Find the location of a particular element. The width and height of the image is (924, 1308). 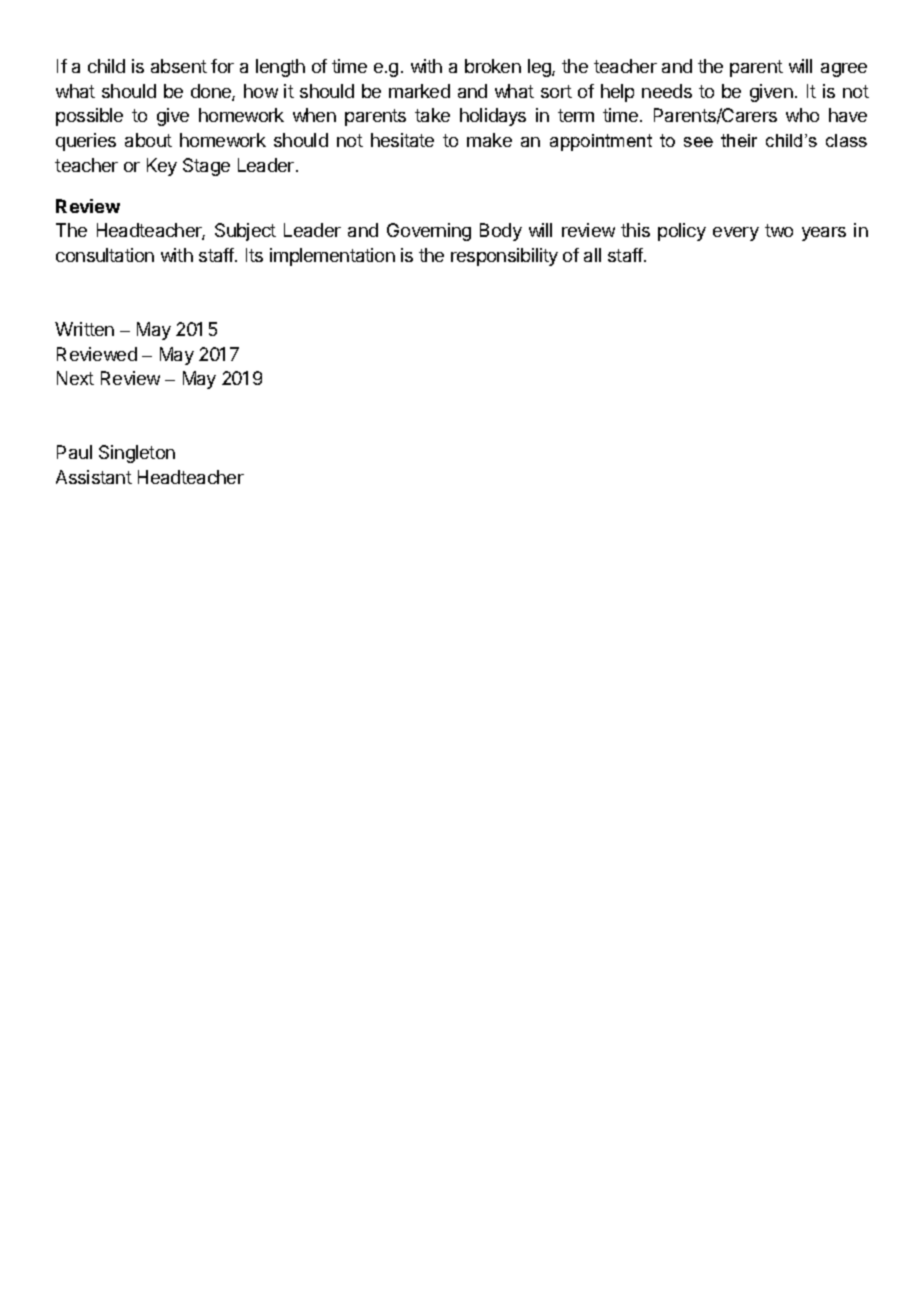

Subject is located at coordinates (245, 232).
